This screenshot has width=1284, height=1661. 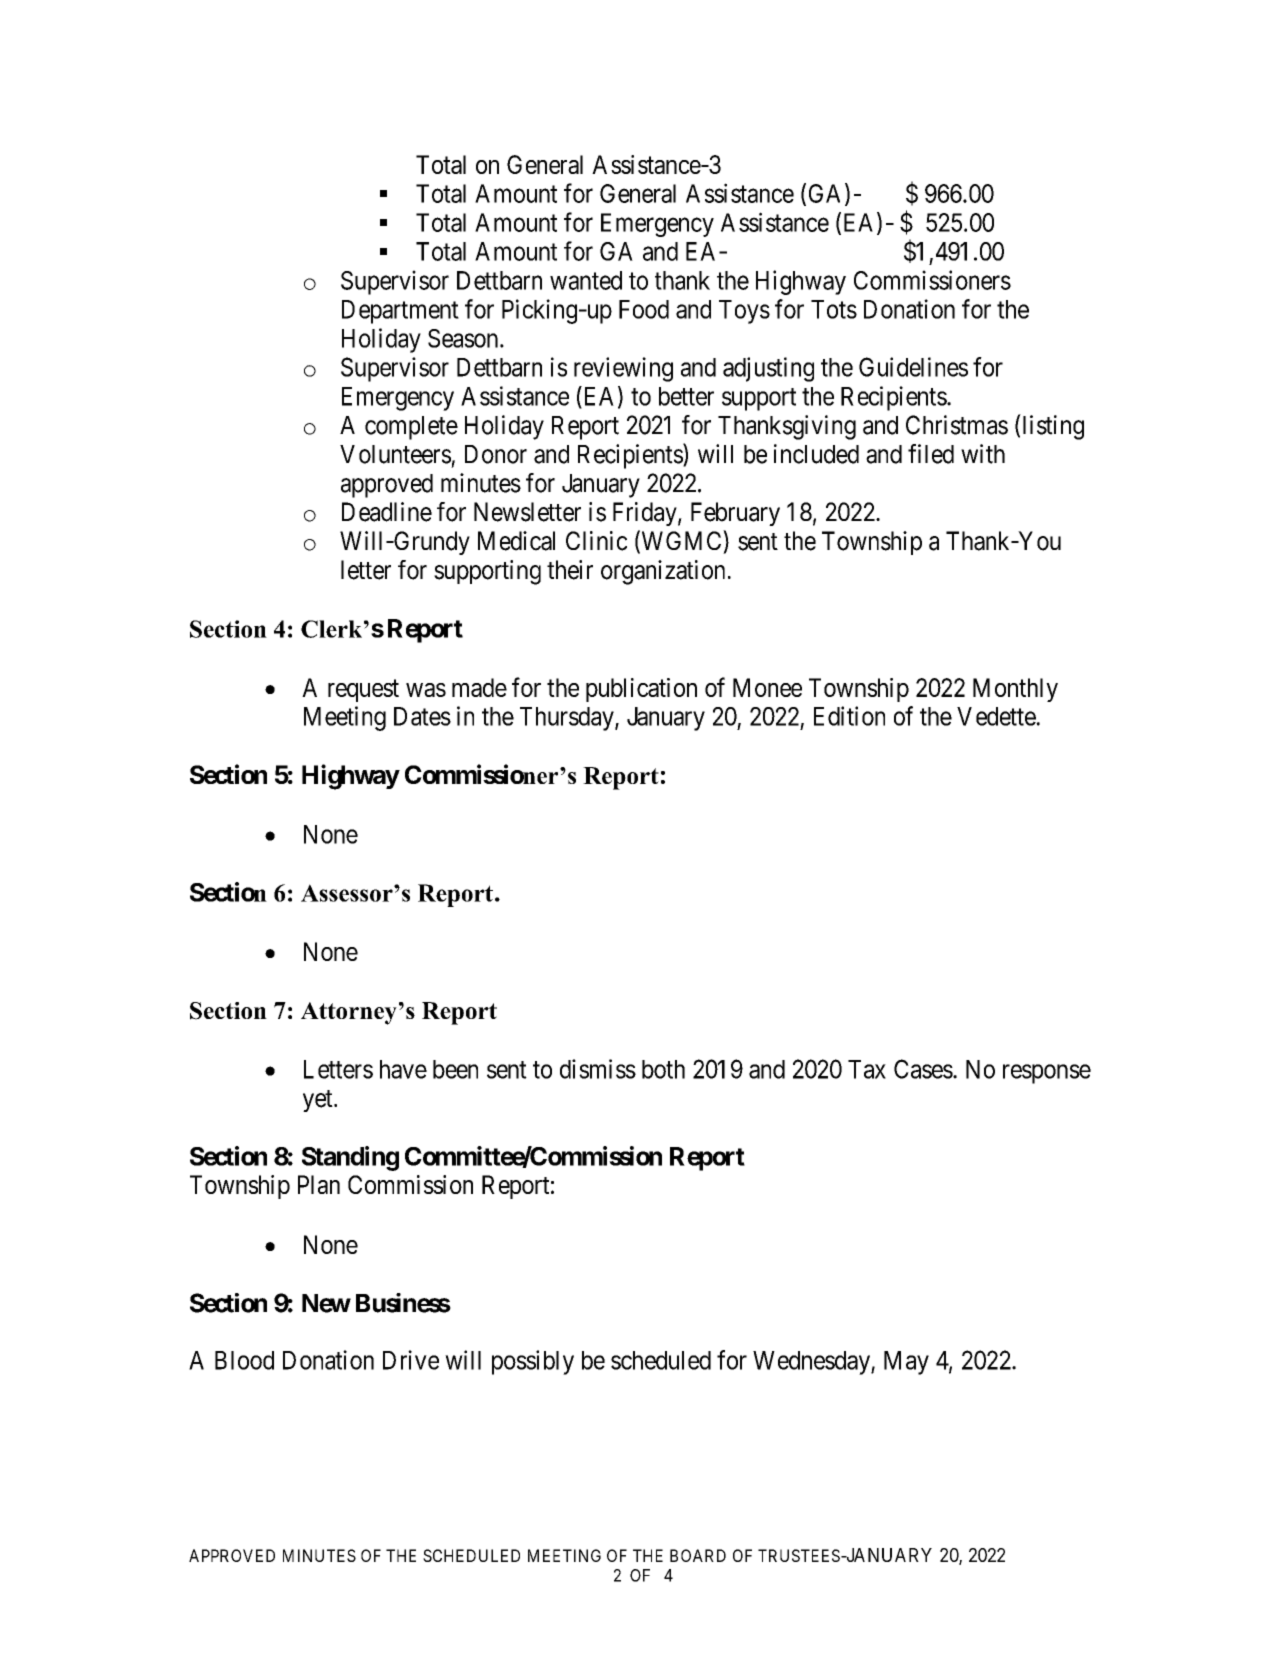 What do you see at coordinates (644, 309) in the screenshot?
I see `Food` at bounding box center [644, 309].
